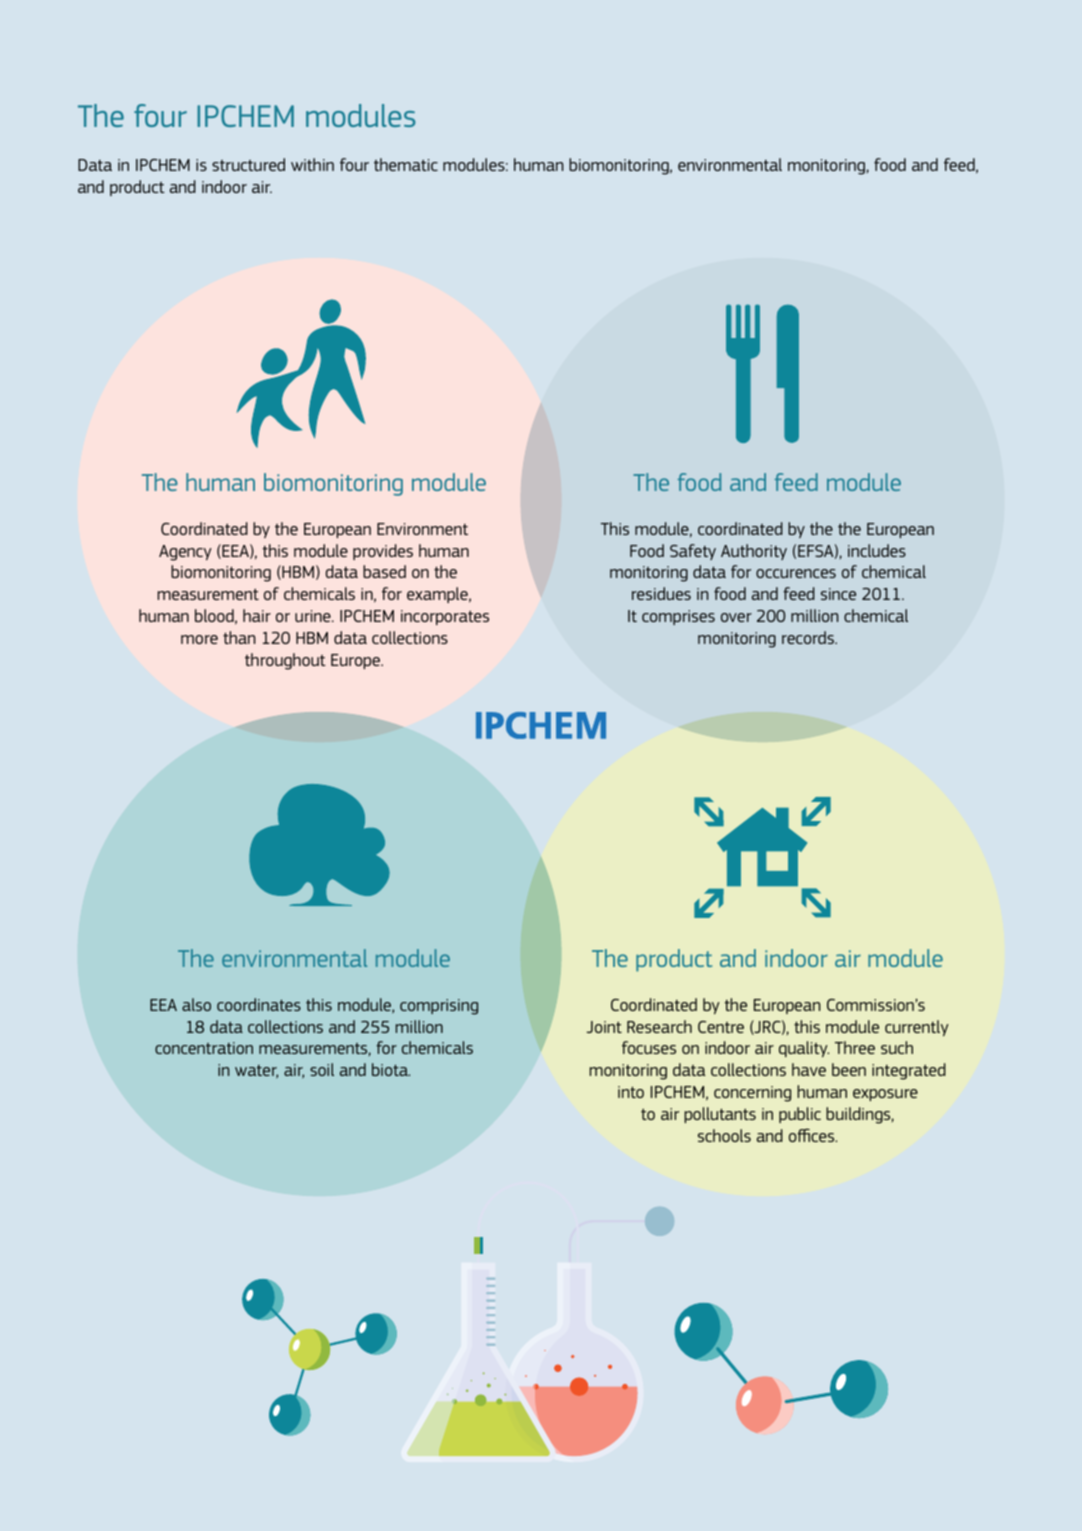 This image has height=1531, width=1082. Describe the element at coordinates (185, 553) in the image. I see `Agency` at that location.
